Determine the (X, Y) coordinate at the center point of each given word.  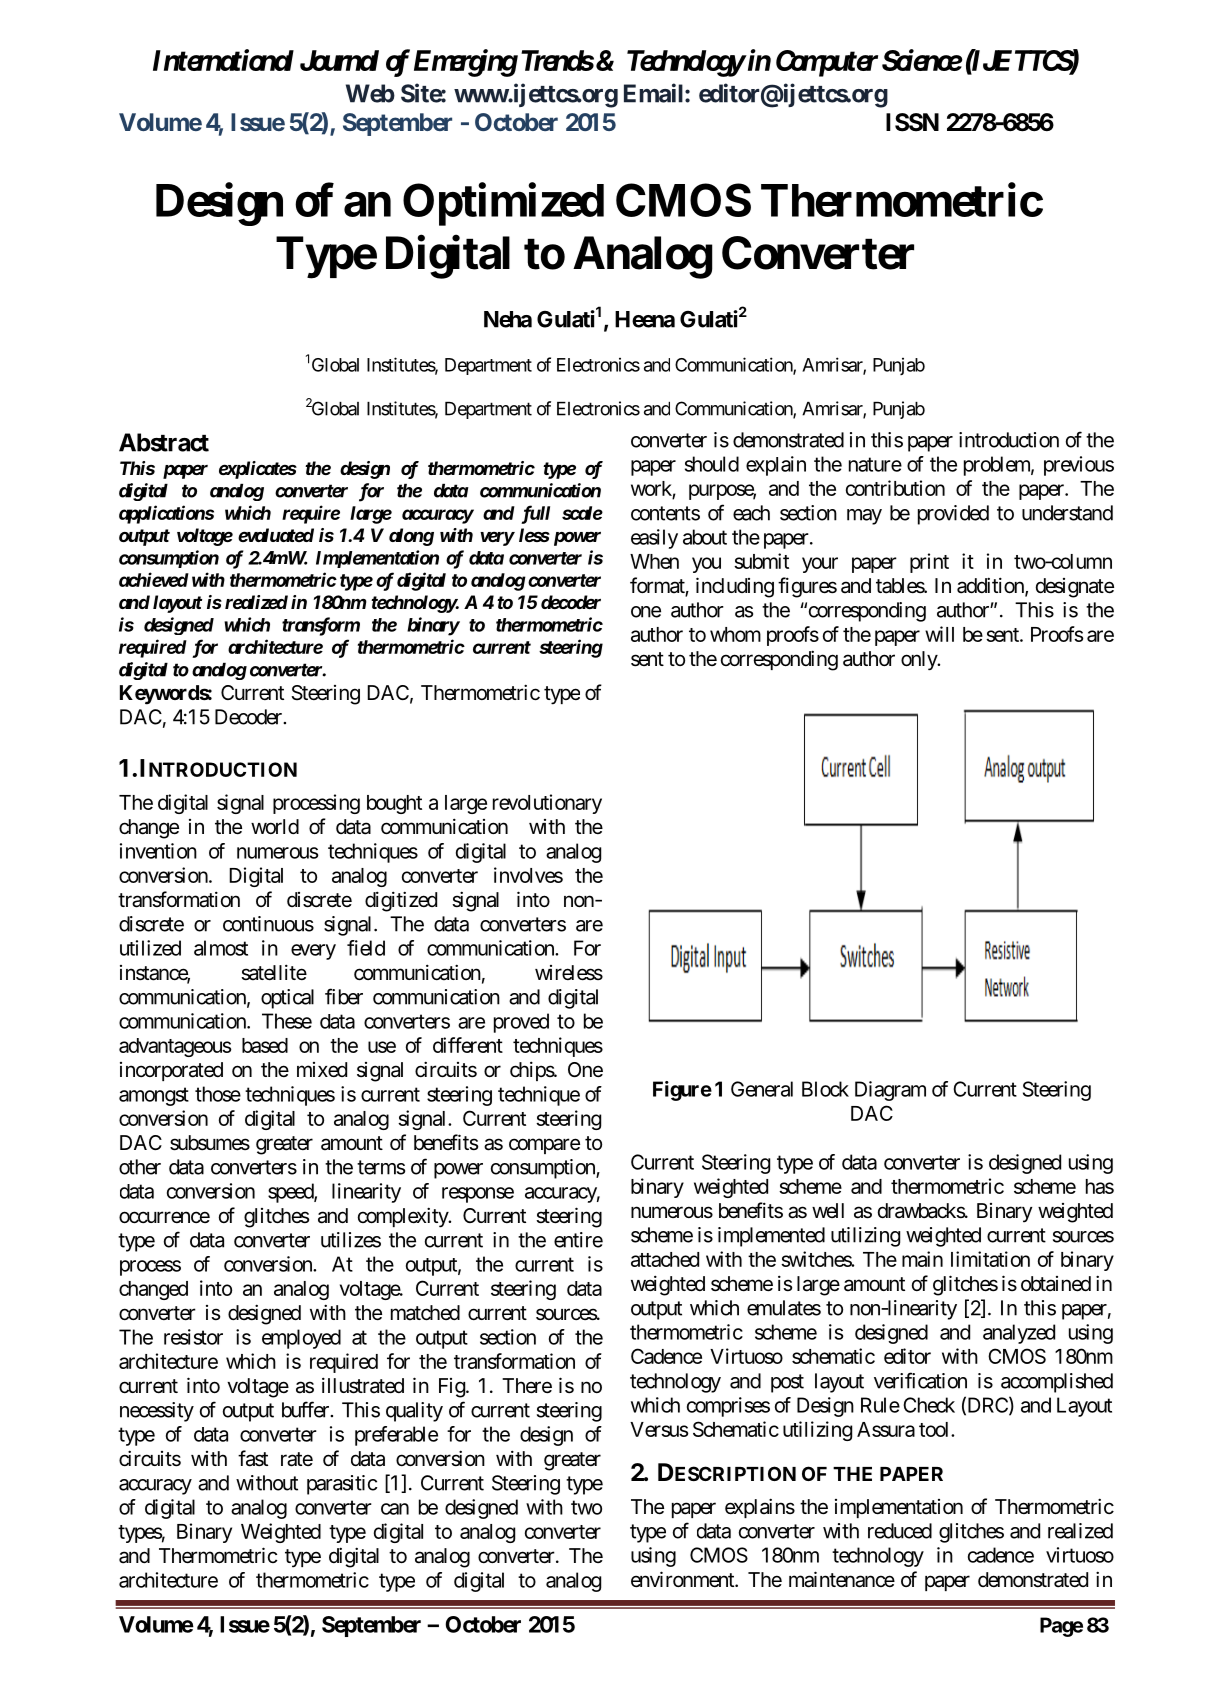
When (654, 561)
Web (370, 93)
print (929, 563)
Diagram (890, 1091)
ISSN (912, 122)
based (265, 1045)
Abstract (164, 442)
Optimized (503, 204)
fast (253, 1458)
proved (521, 1023)
